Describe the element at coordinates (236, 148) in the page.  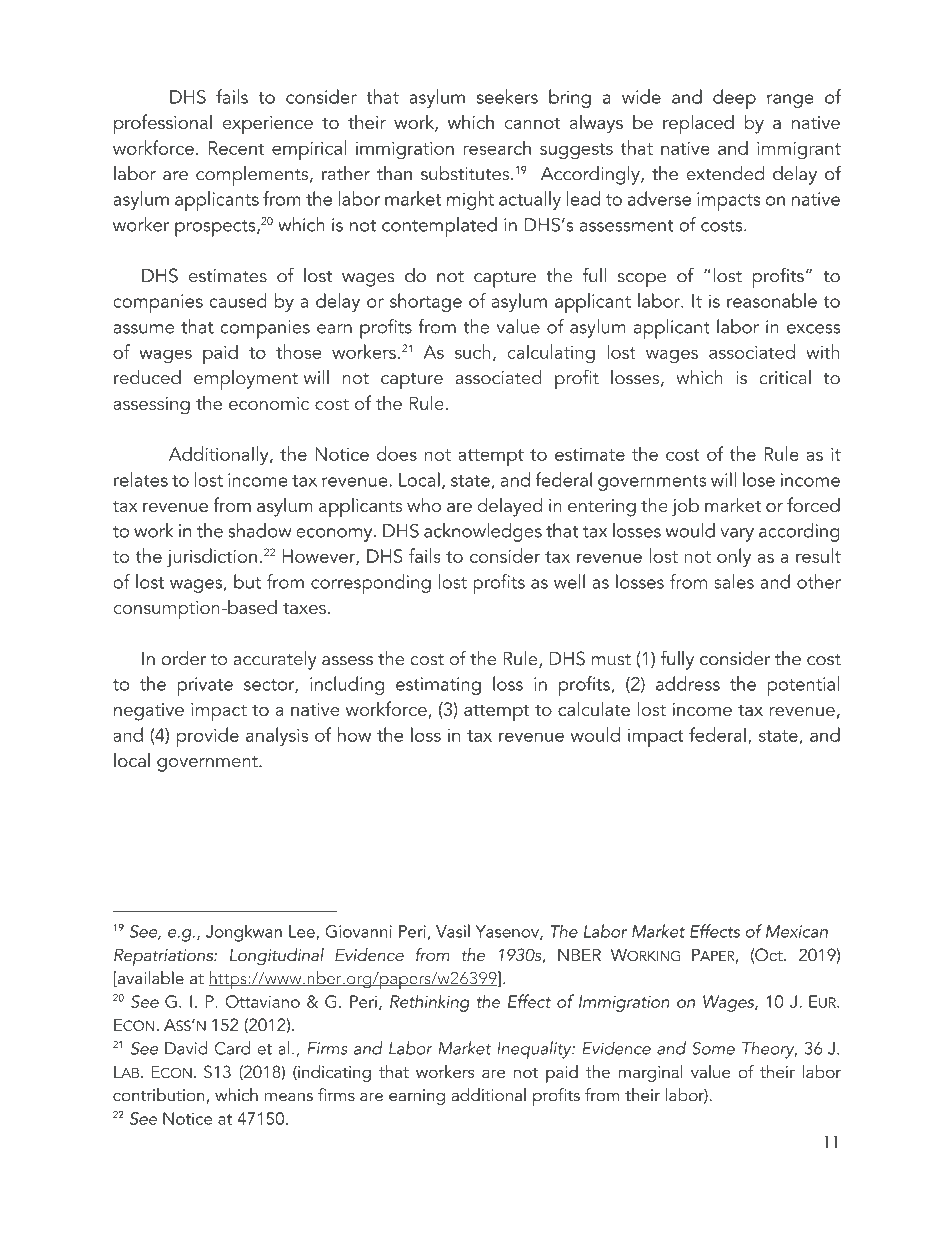
I see `Recent` at that location.
